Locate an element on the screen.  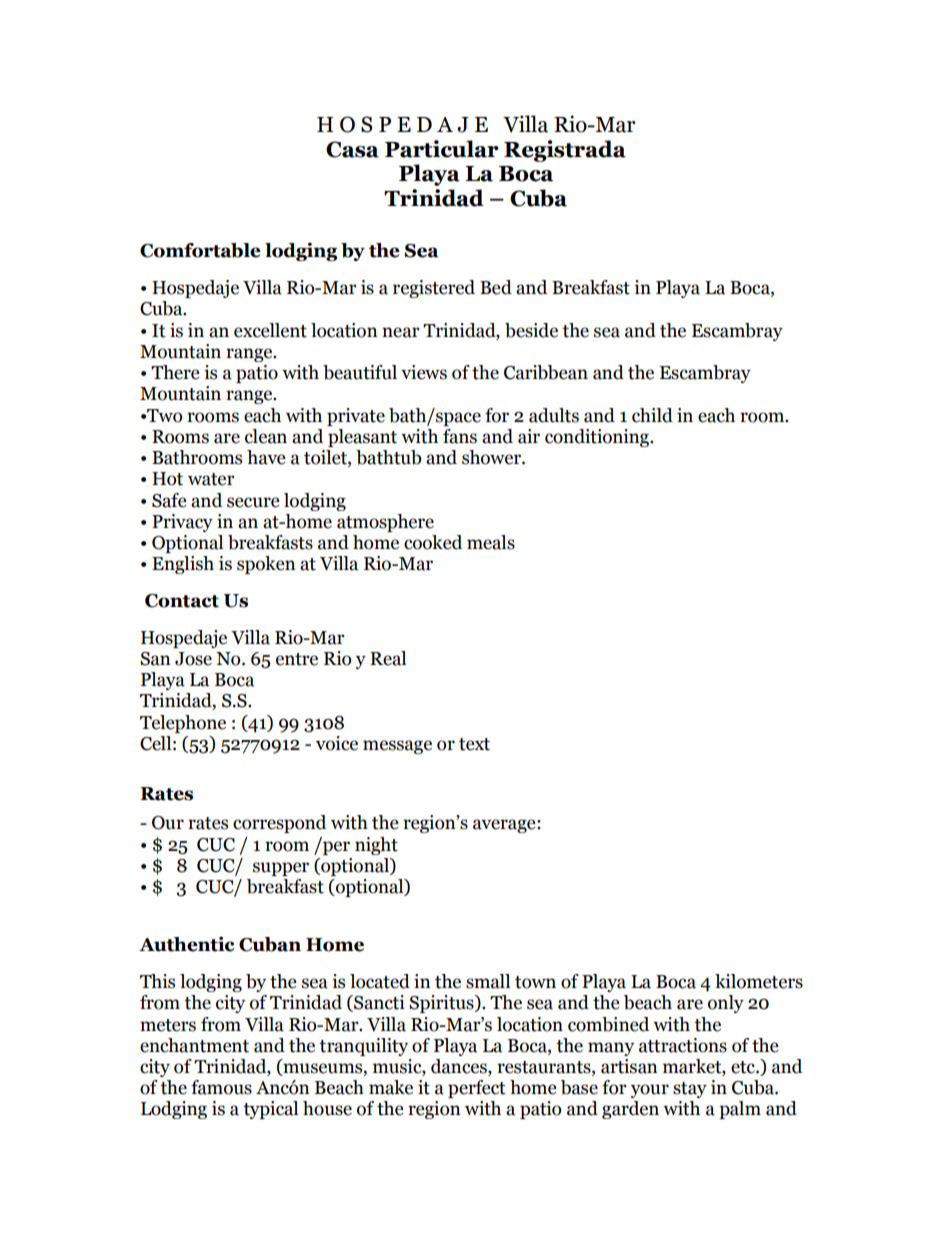
dances is located at coordinates (460, 1067).
